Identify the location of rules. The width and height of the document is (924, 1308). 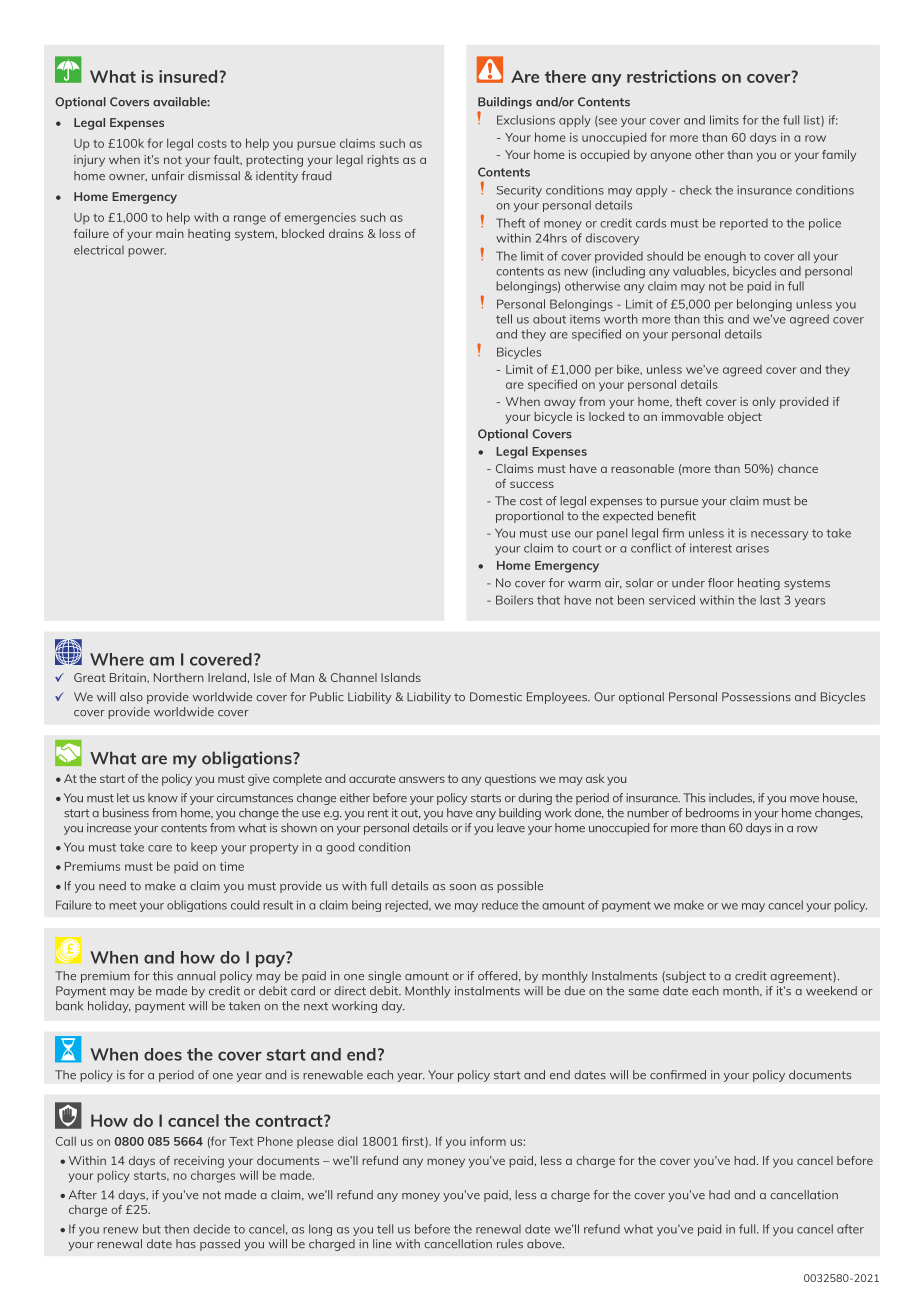
(510, 1244).
